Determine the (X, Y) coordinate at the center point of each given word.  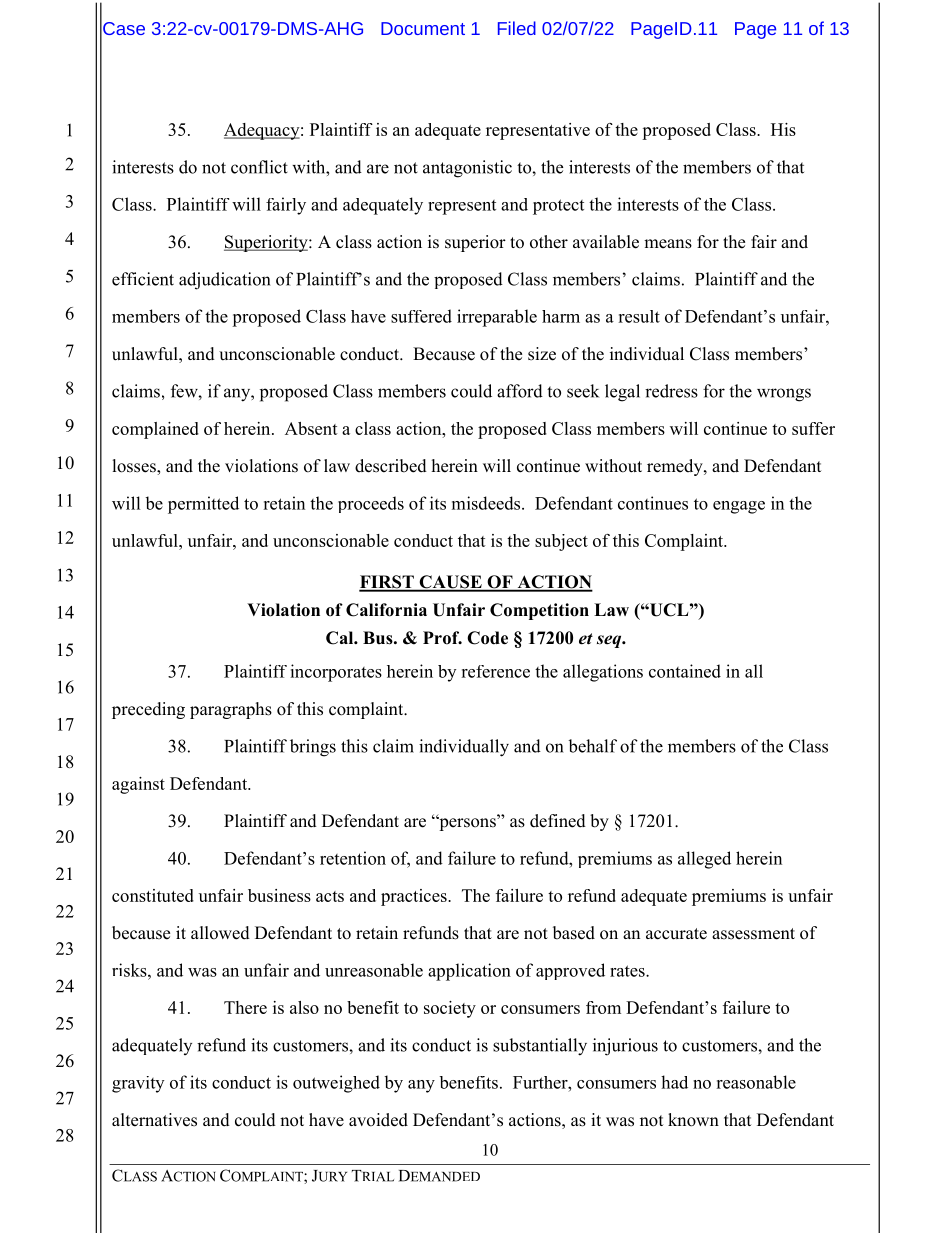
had (674, 1082)
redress (671, 391)
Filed (517, 28)
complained (155, 430)
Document (423, 28)
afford (520, 391)
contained (685, 671)
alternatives (154, 1120)
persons (467, 824)
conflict (259, 167)
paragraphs (231, 710)
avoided (378, 1120)
